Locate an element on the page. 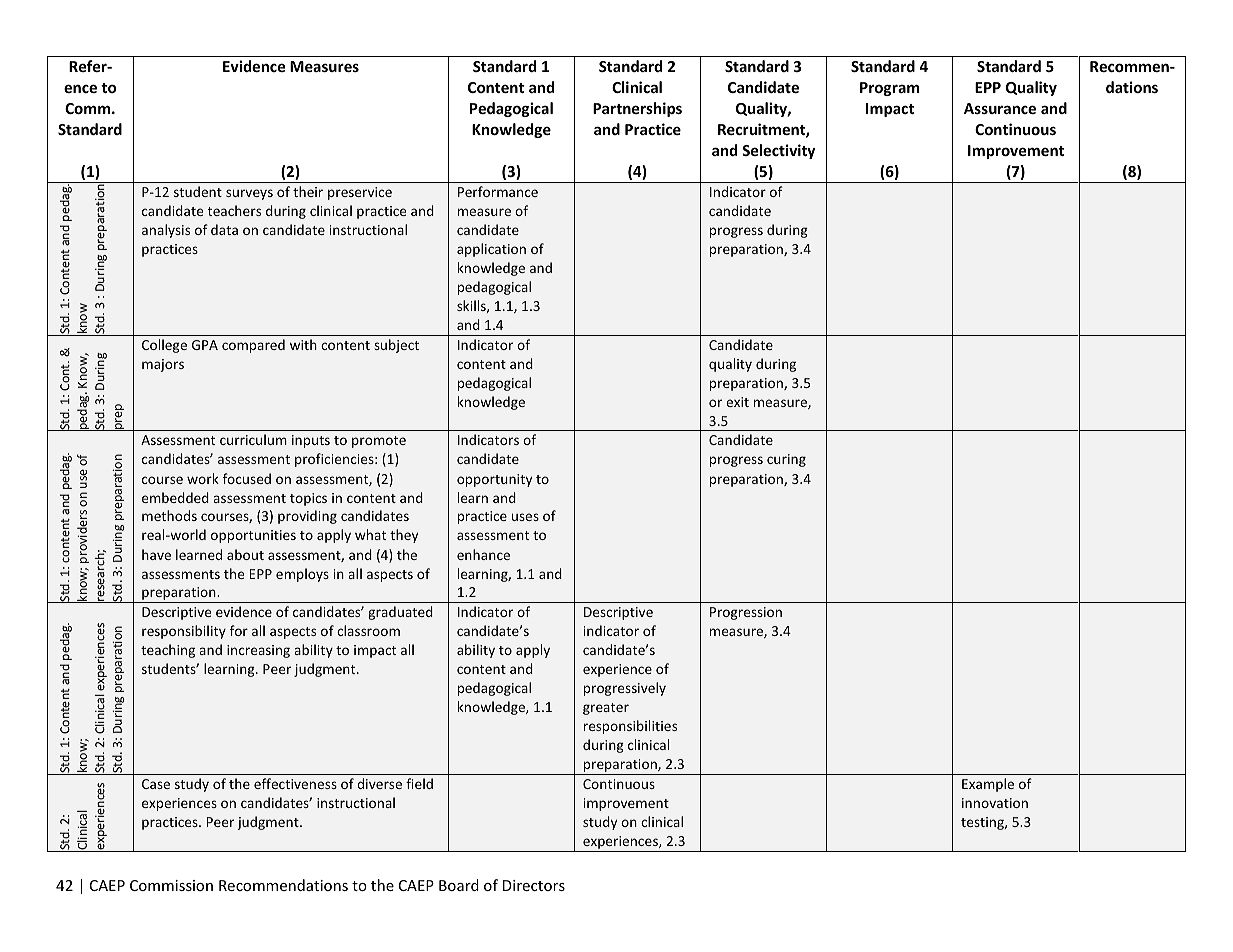 Image resolution: width=1233 pixels, height=952 pixels. surveys is located at coordinates (249, 194).
